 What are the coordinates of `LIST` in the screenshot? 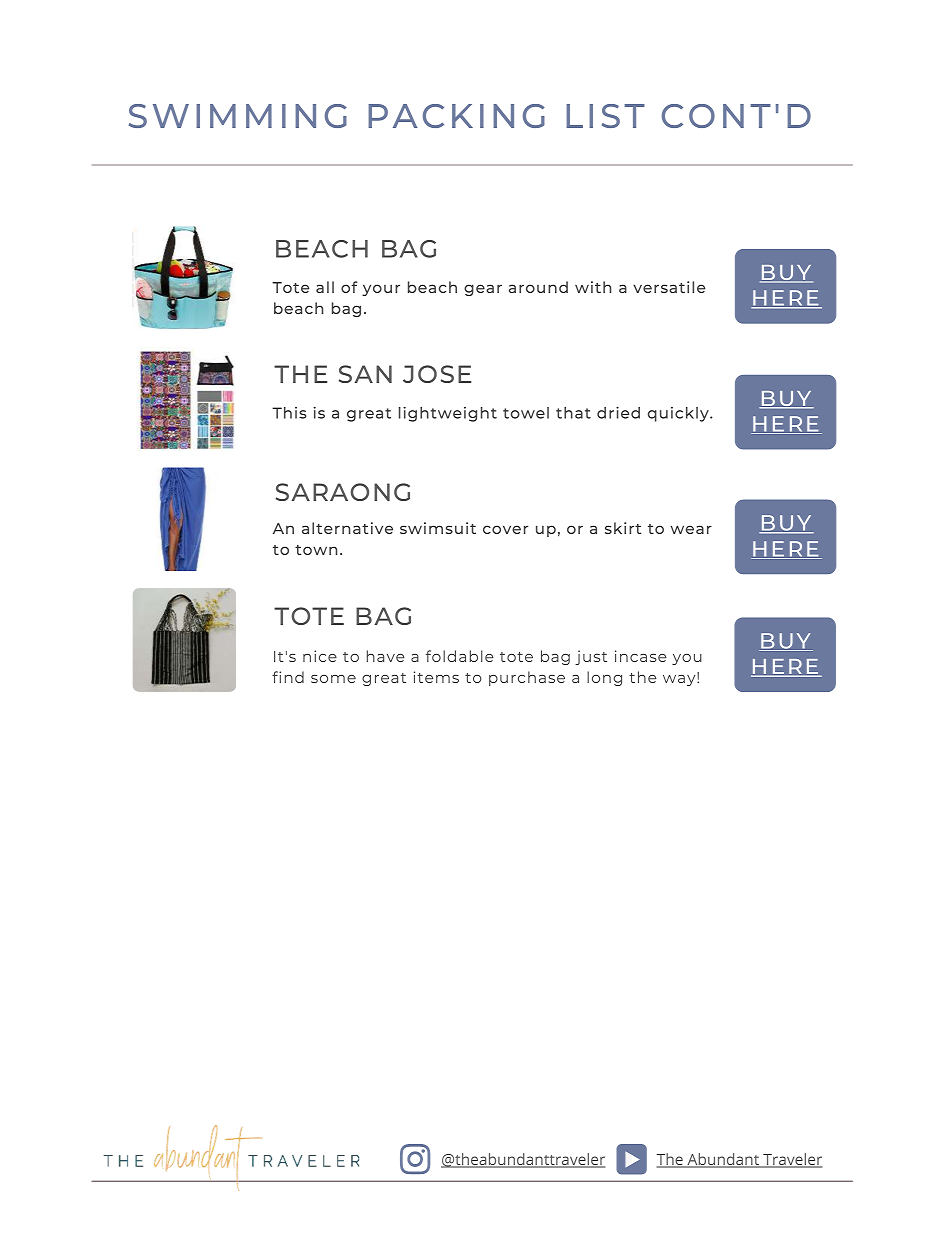 It's located at (605, 116).
